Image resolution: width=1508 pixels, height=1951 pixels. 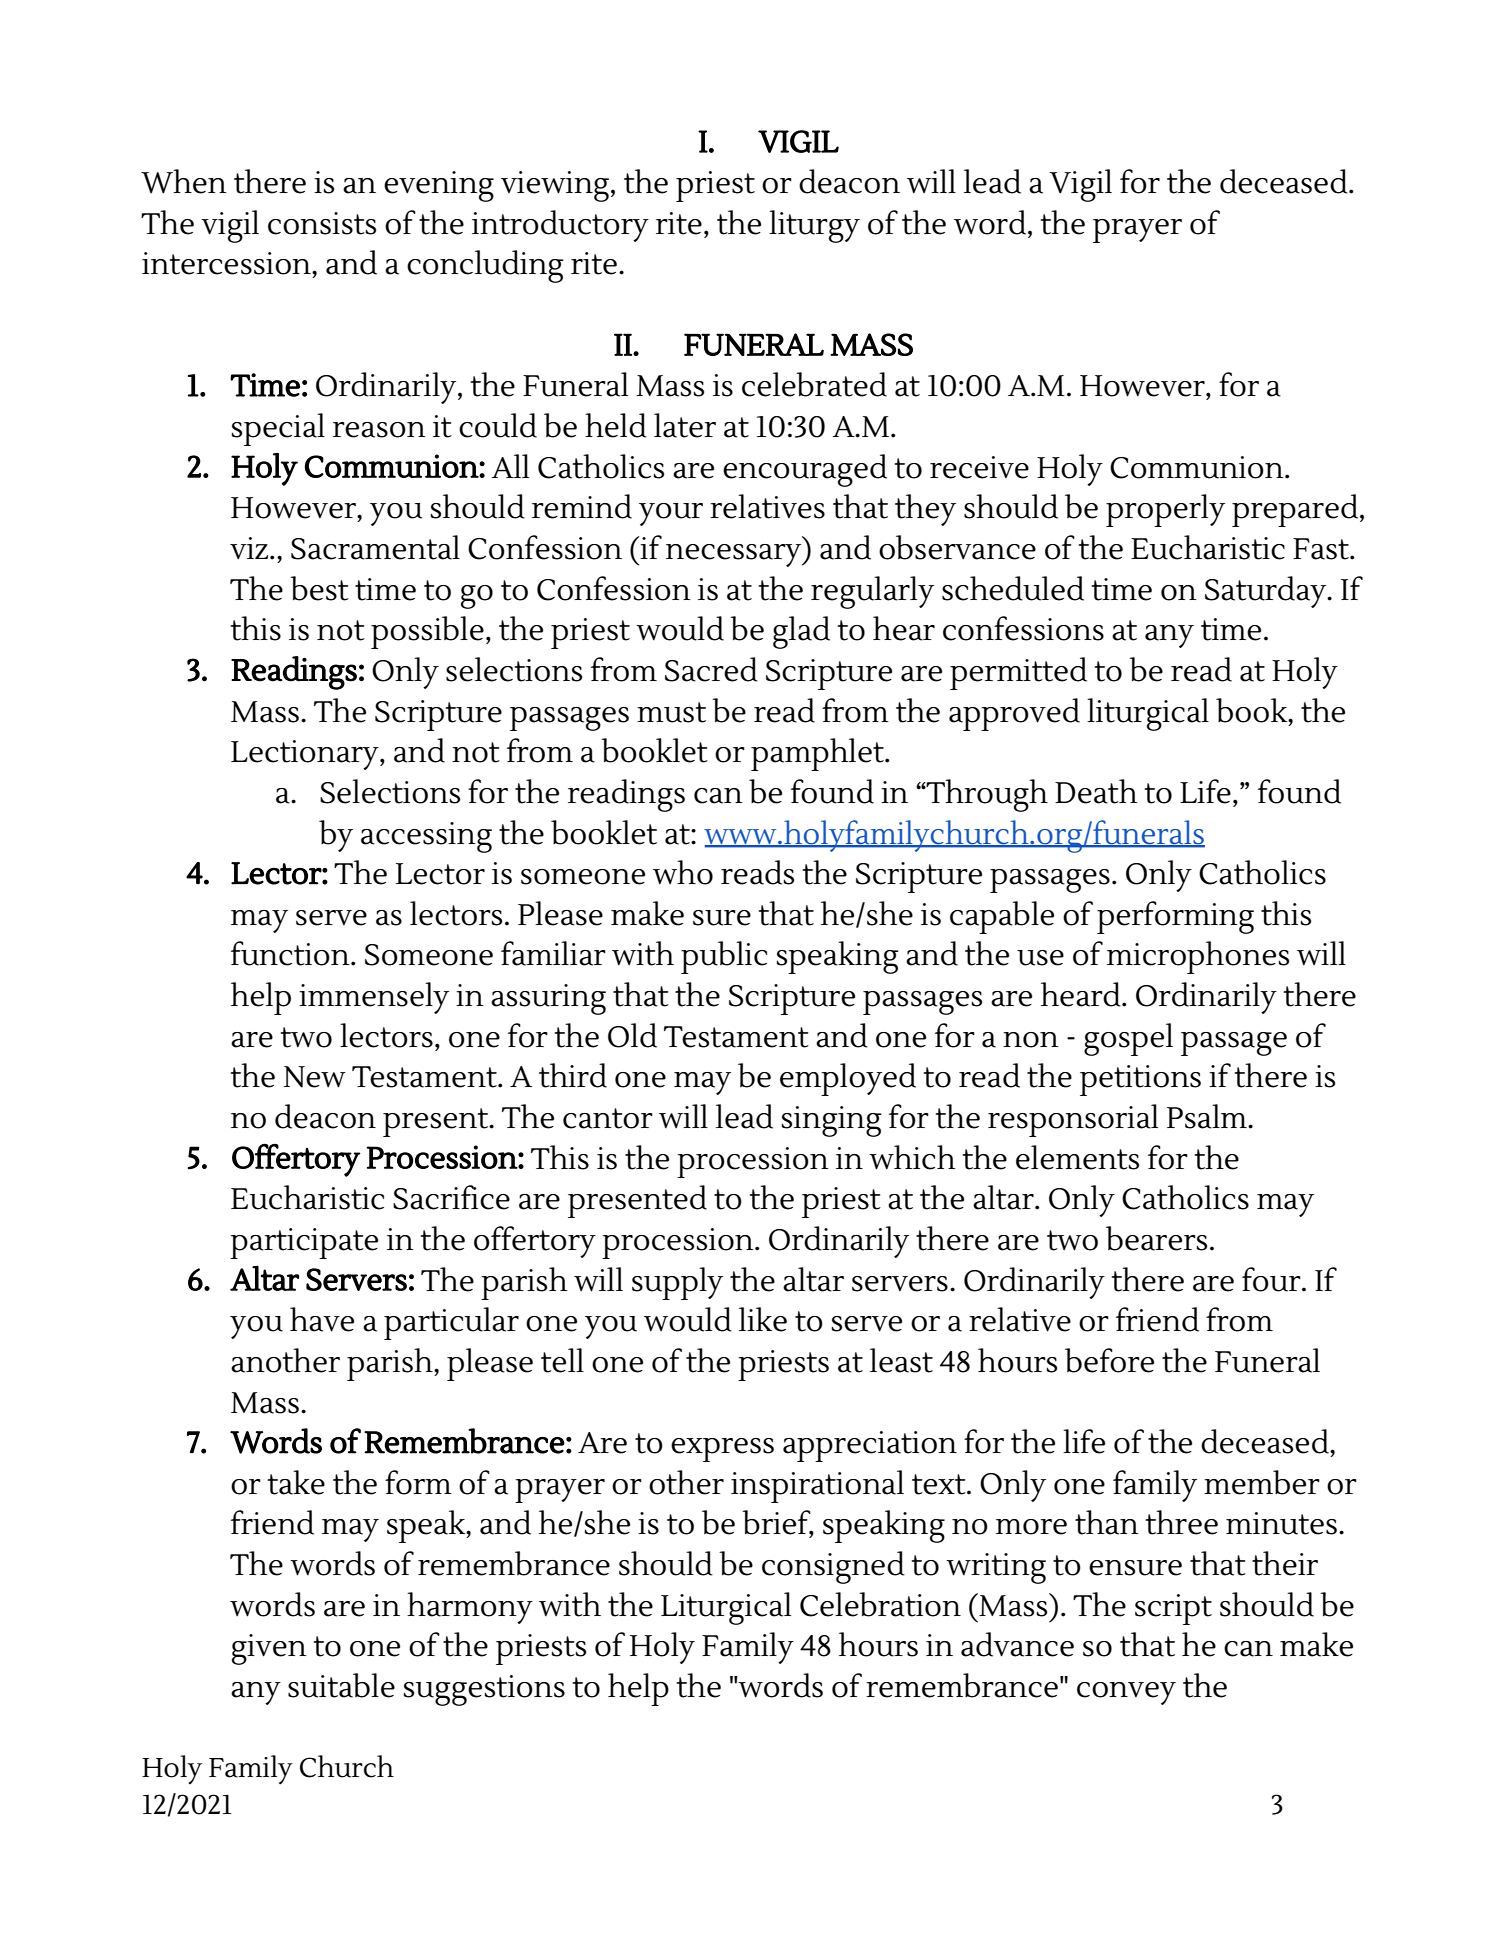 What do you see at coordinates (291, 953) in the screenshot?
I see `function` at bounding box center [291, 953].
